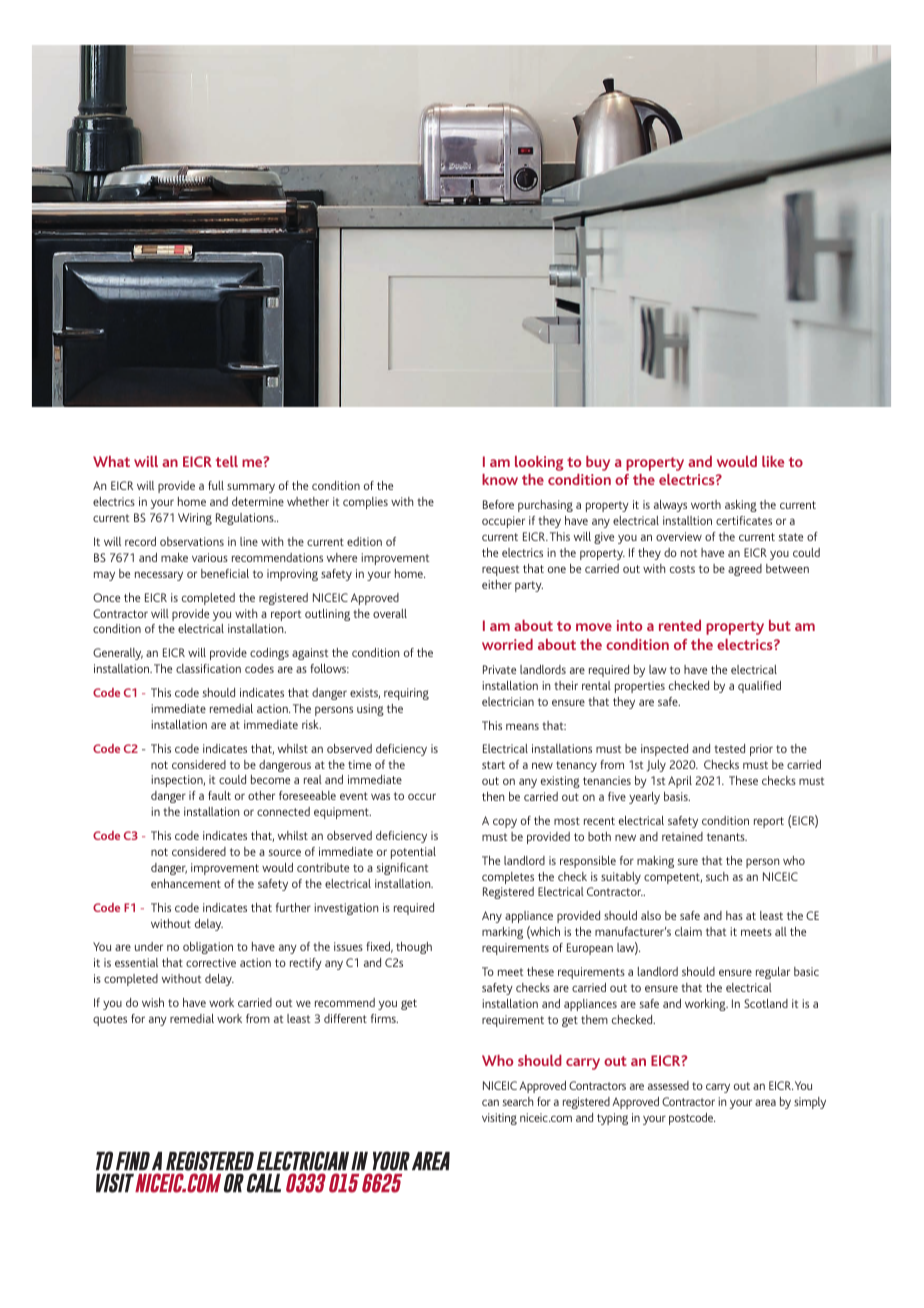 The image size is (924, 1308). Describe the element at coordinates (208, 668) in the screenshot. I see `classification` at that location.
